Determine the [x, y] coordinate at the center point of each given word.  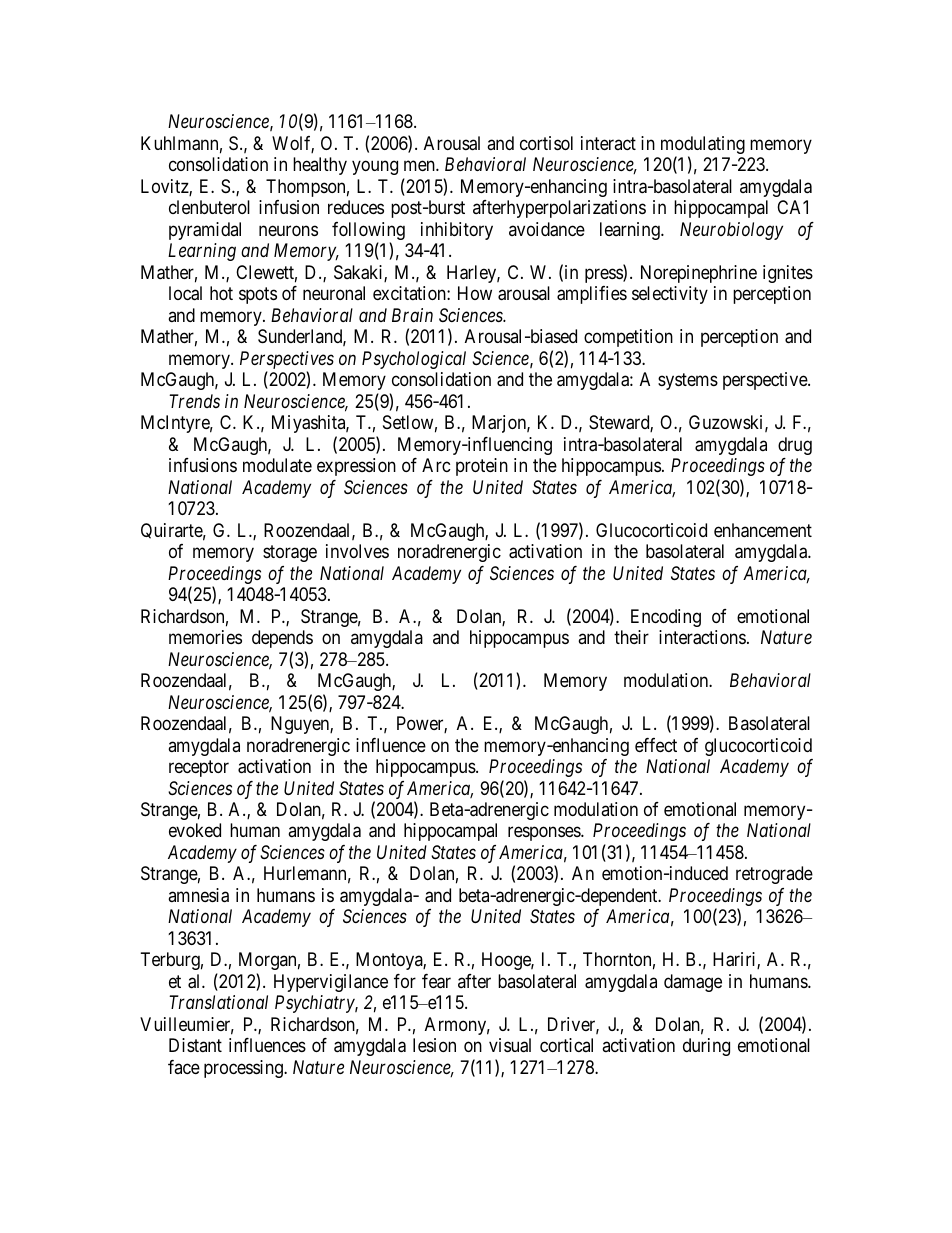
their [631, 637]
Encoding [666, 618]
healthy [320, 166]
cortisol [546, 143]
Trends [194, 401]
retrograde [774, 875]
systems [688, 381]
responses [545, 834]
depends [282, 639]
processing [244, 1069]
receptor [199, 768]
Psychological [414, 360]
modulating [703, 146]
